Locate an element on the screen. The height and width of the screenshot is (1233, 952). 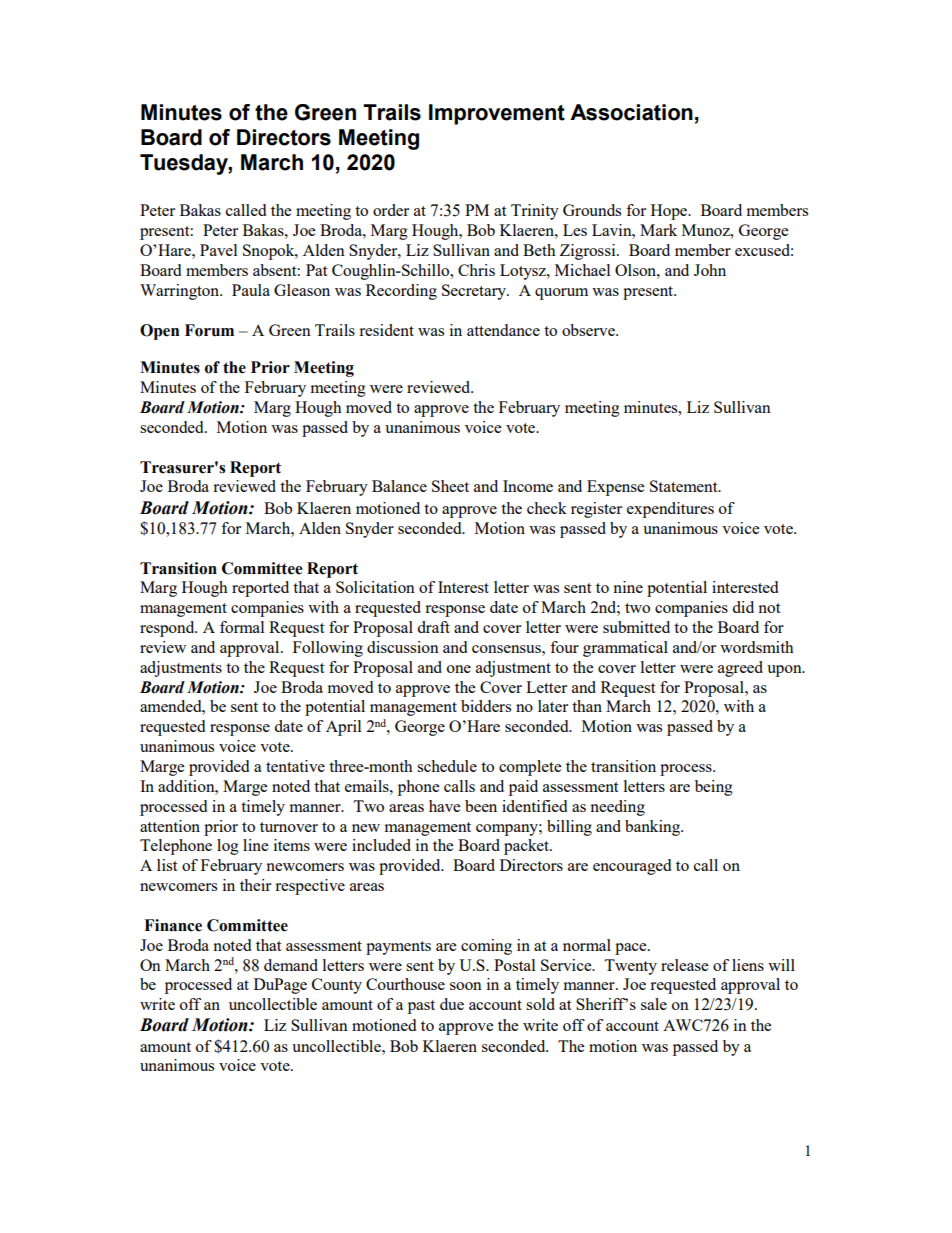
formal is located at coordinates (242, 627).
